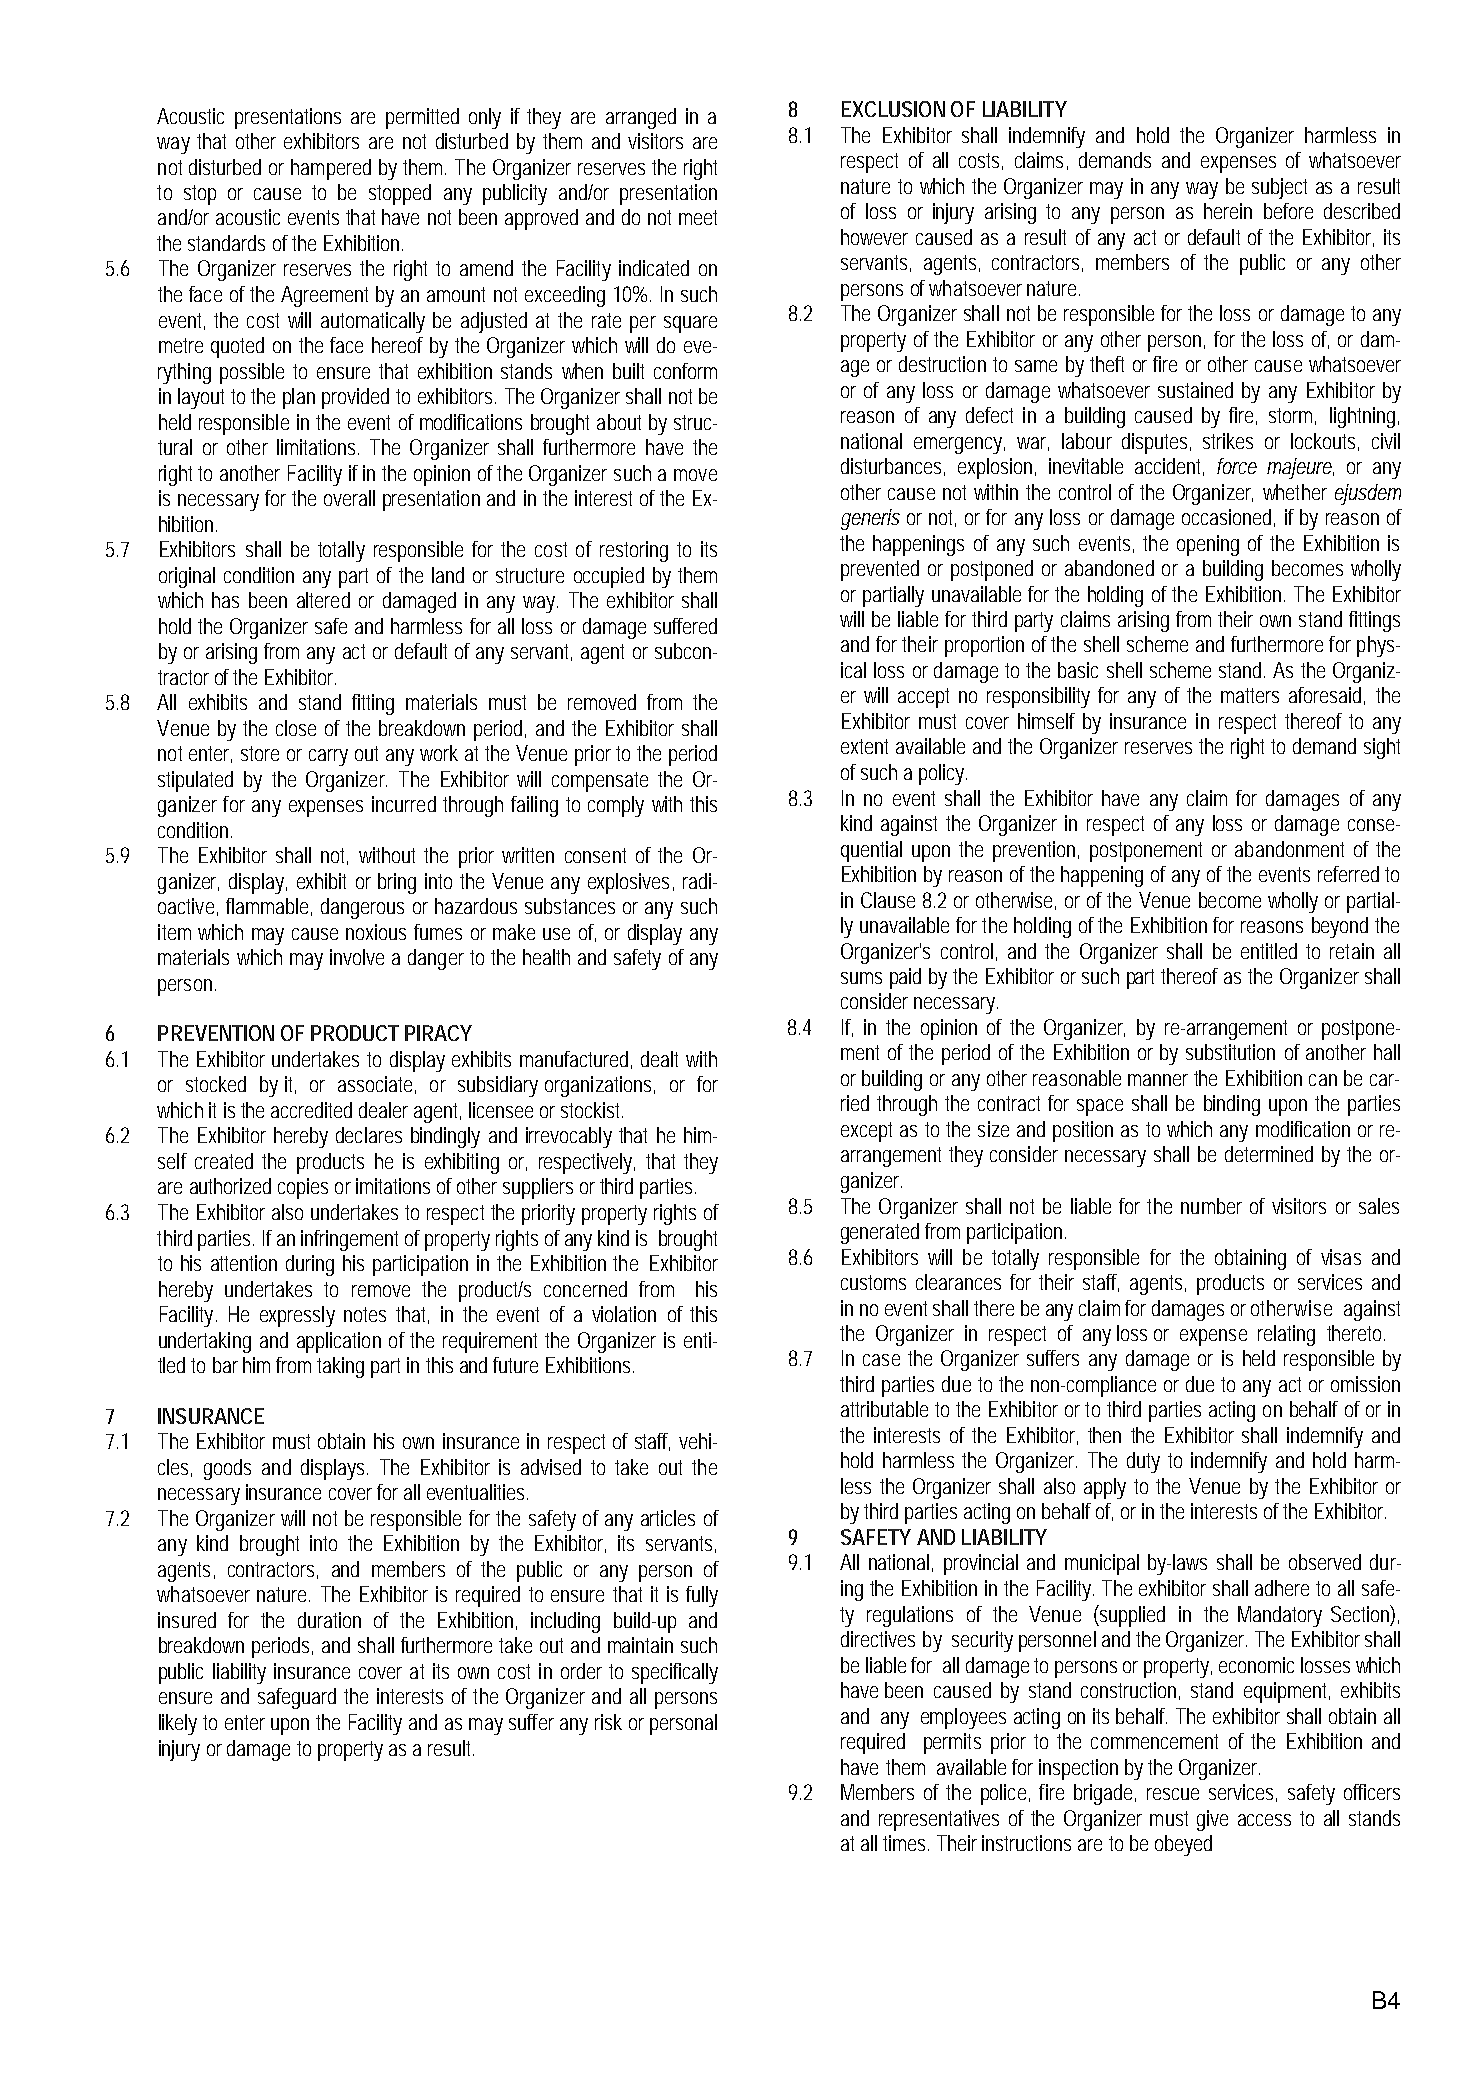  Describe the element at coordinates (1279, 188) in the screenshot. I see `subject` at that location.
